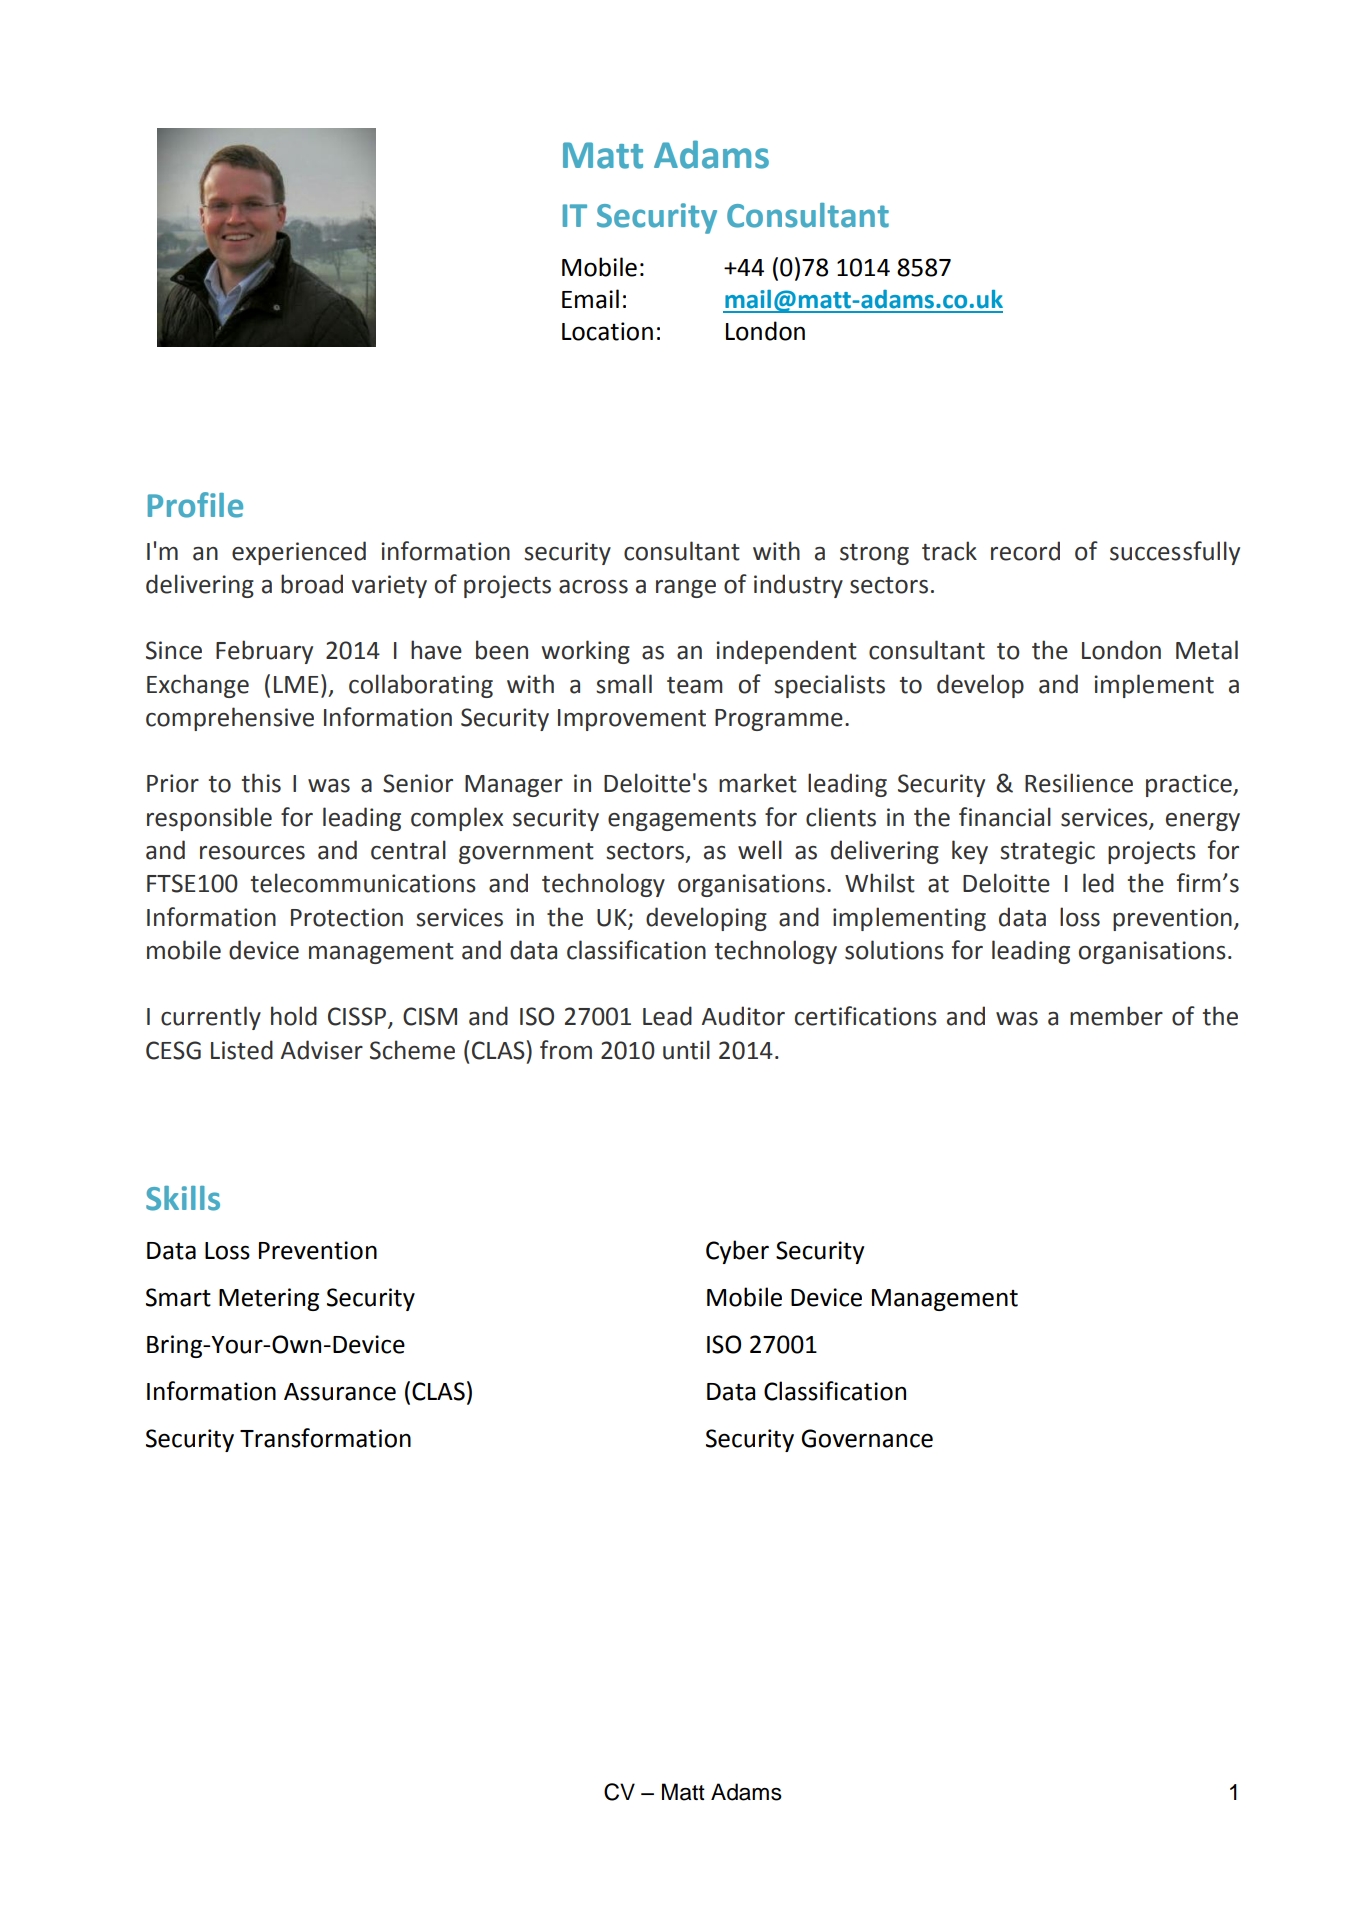 The width and height of the document is (1353, 1913). I want to click on Assurance, so click(340, 1392).
